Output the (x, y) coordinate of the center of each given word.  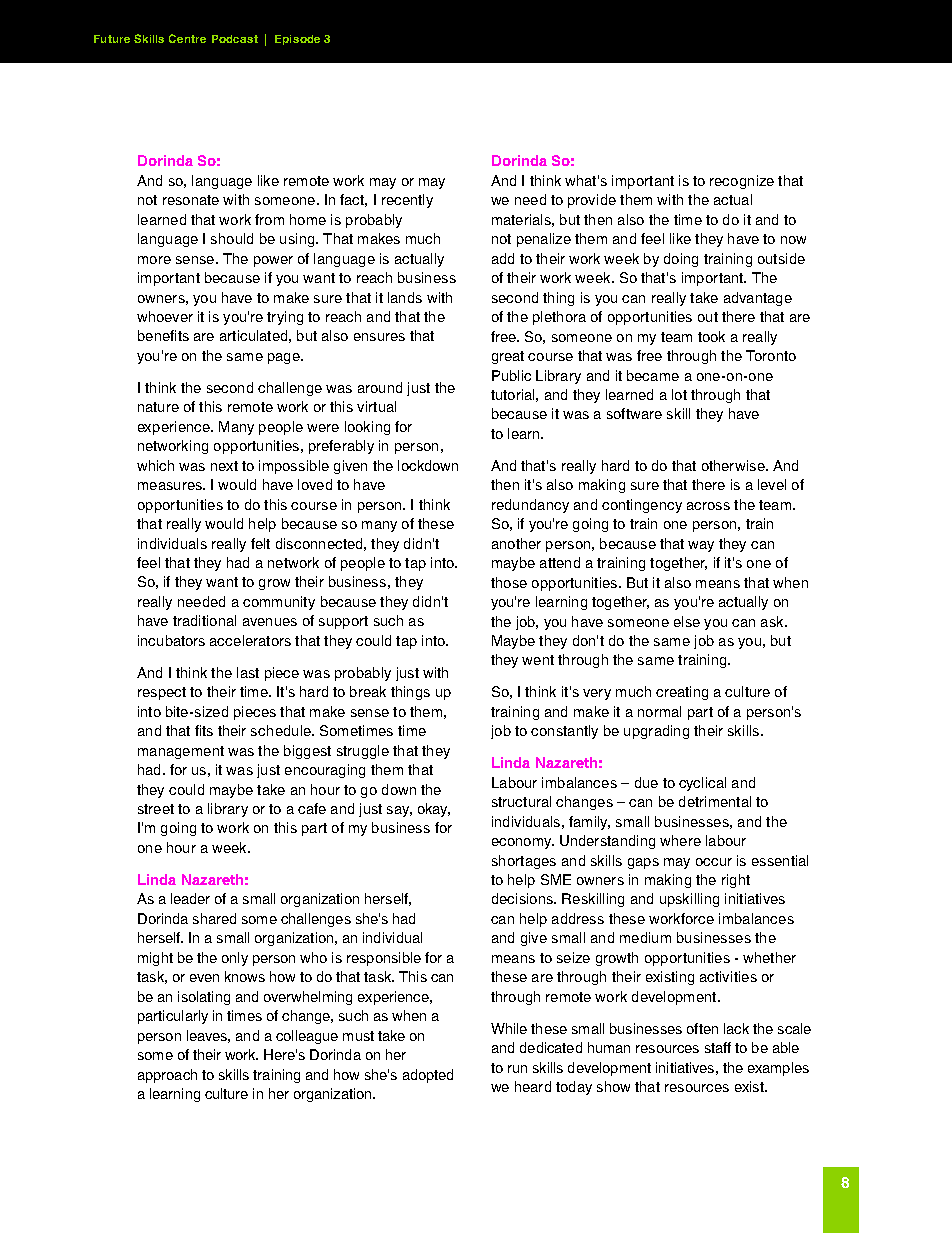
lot (679, 394)
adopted (428, 1076)
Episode (297, 40)
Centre (187, 38)
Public (511, 375)
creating (682, 693)
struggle (363, 752)
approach (167, 1076)
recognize (742, 182)
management (181, 752)
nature (158, 407)
